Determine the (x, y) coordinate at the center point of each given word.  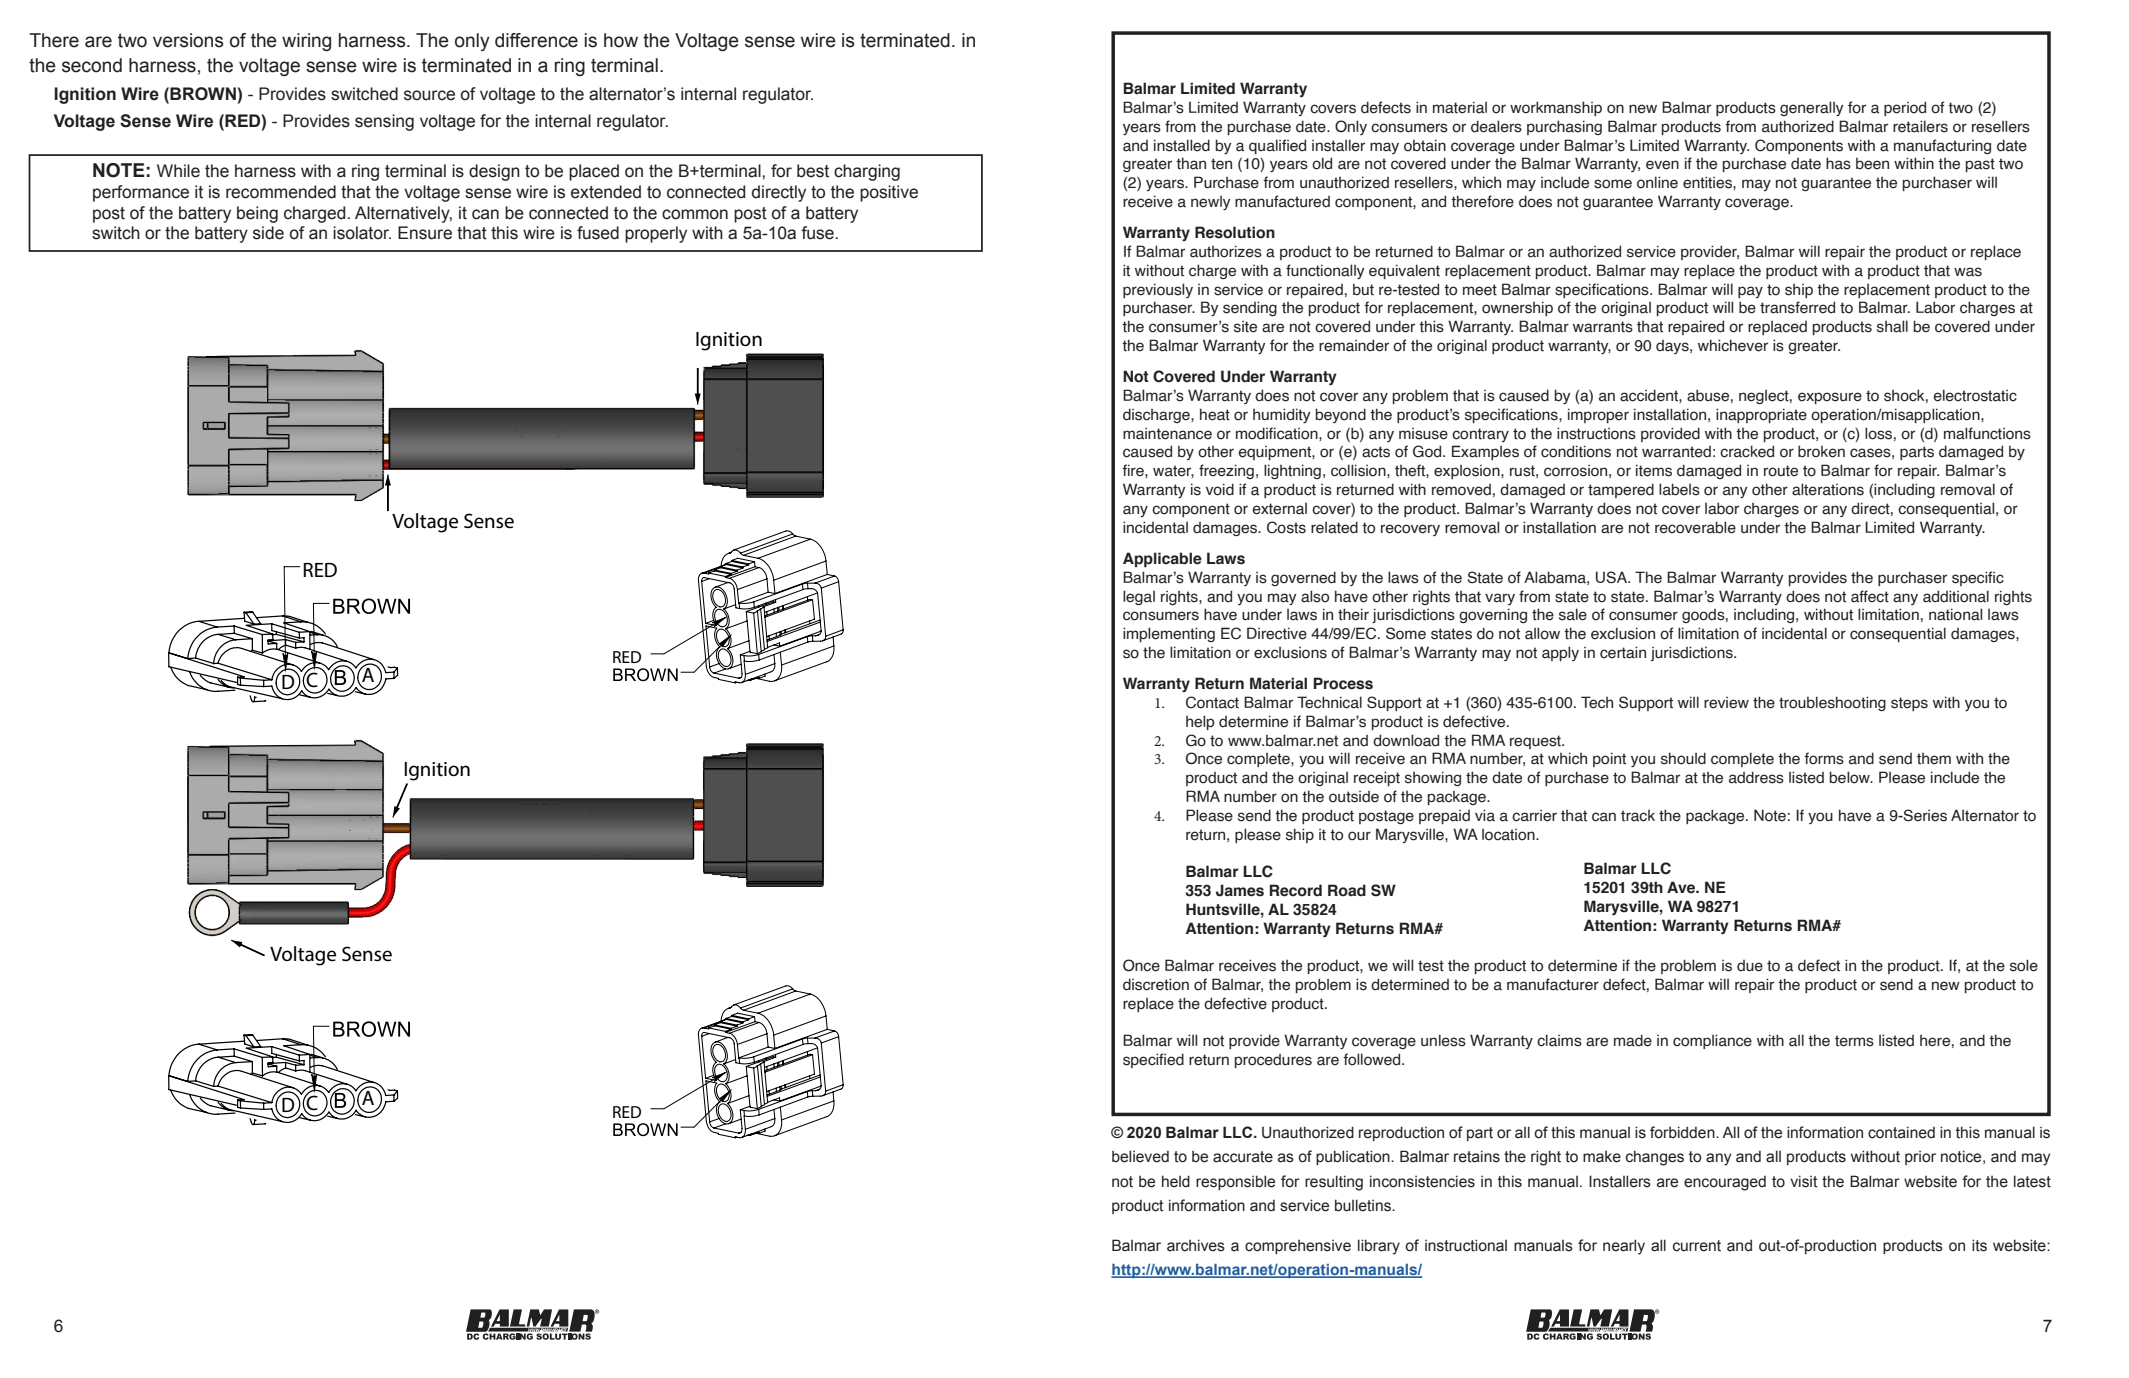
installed (1182, 145)
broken (1821, 451)
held (1176, 1181)
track (1638, 816)
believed (1140, 1156)
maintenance (1167, 434)
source (429, 95)
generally (1812, 108)
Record (1296, 890)
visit (1804, 1181)
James (1240, 890)
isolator (362, 233)
